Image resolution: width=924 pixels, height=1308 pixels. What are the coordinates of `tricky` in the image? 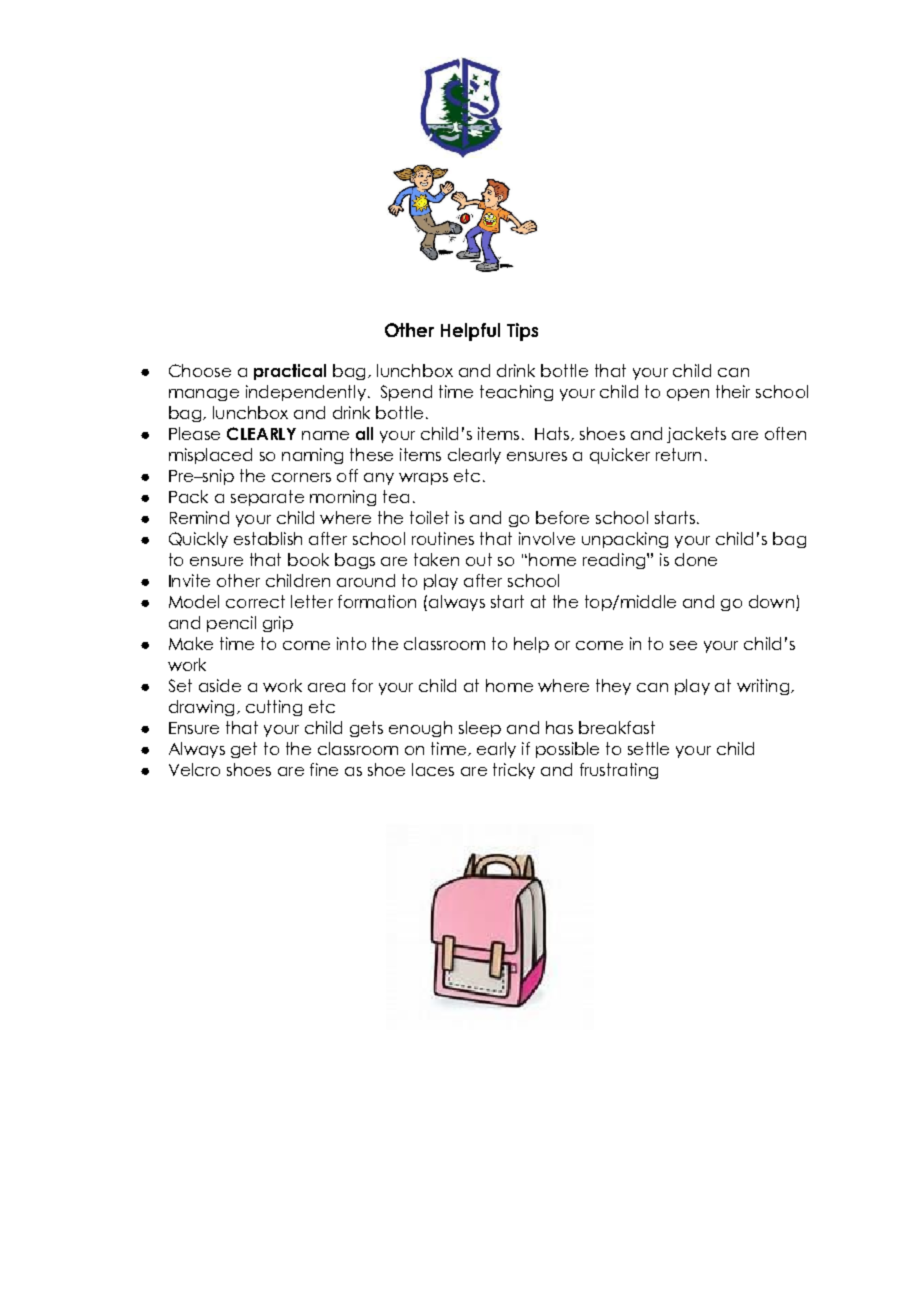 It's located at (514, 771).
